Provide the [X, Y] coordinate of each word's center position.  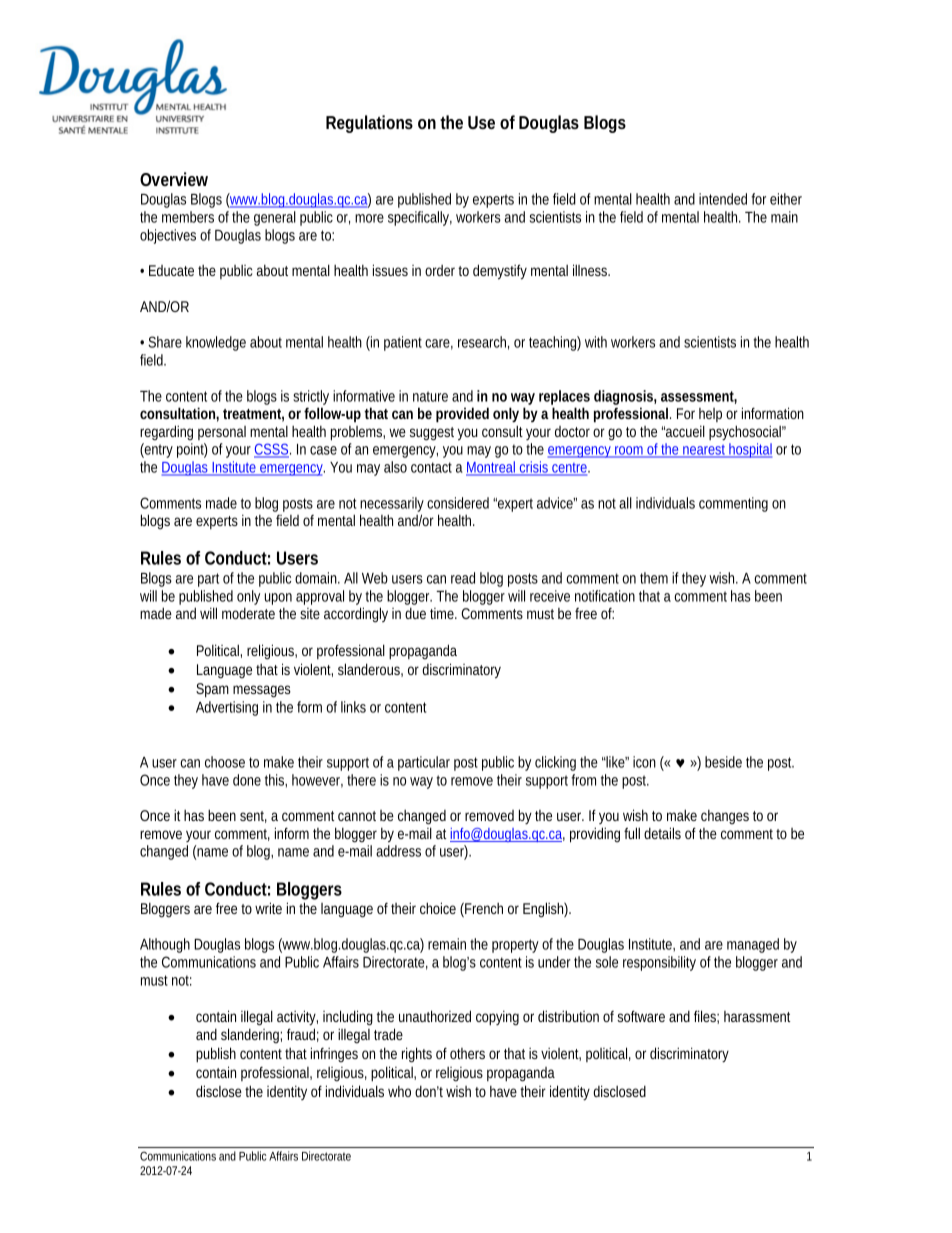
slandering [251, 1035]
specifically [420, 218]
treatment [253, 415]
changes [725, 817]
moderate [248, 613]
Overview [174, 179]
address [398, 851]
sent [253, 817]
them [654, 578]
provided [462, 415]
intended [723, 199]
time [443, 613]
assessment [699, 397]
